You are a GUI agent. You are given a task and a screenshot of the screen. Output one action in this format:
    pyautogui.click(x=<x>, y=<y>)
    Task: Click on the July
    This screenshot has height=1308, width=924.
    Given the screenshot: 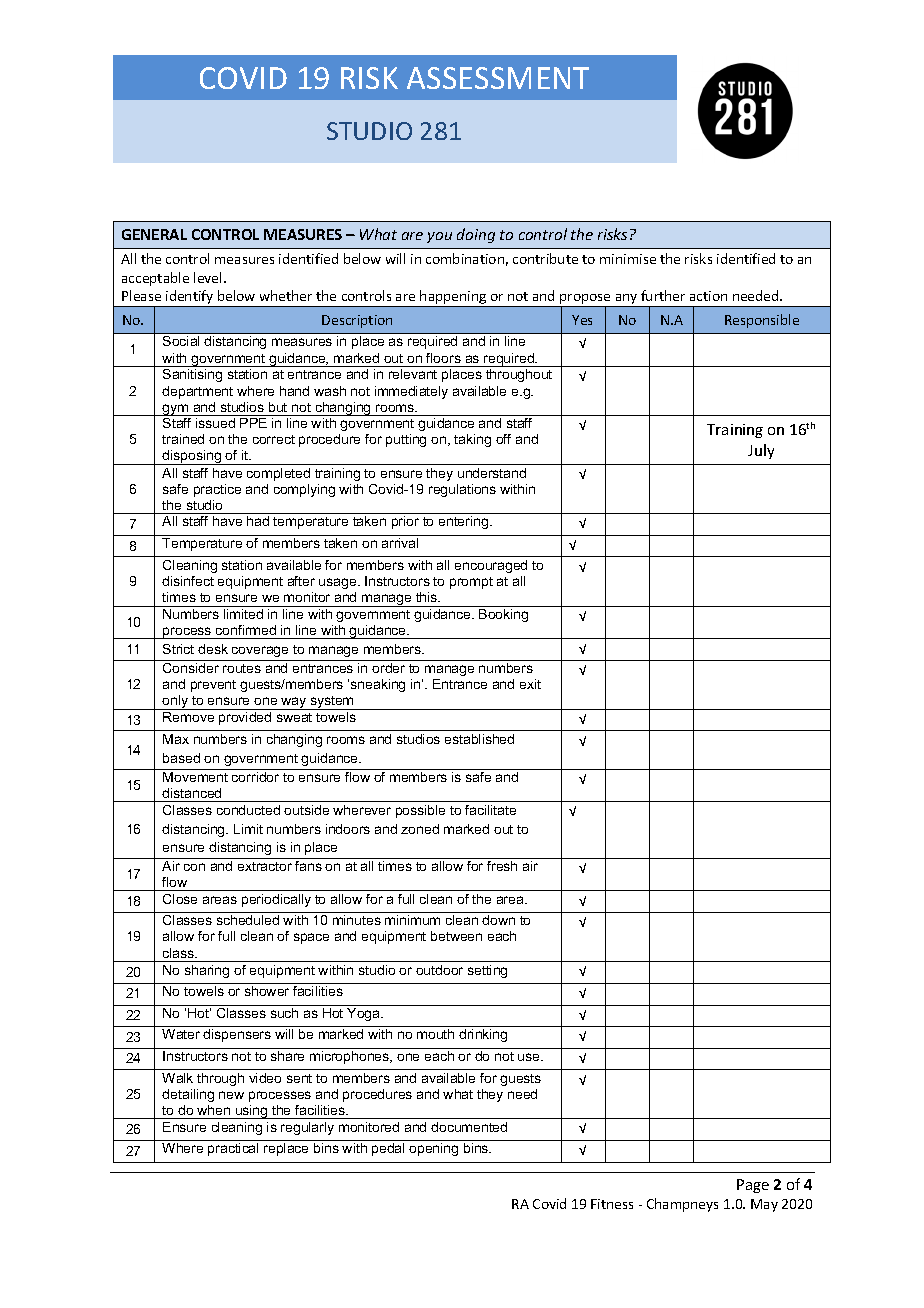 What is the action you would take?
    pyautogui.click(x=761, y=451)
